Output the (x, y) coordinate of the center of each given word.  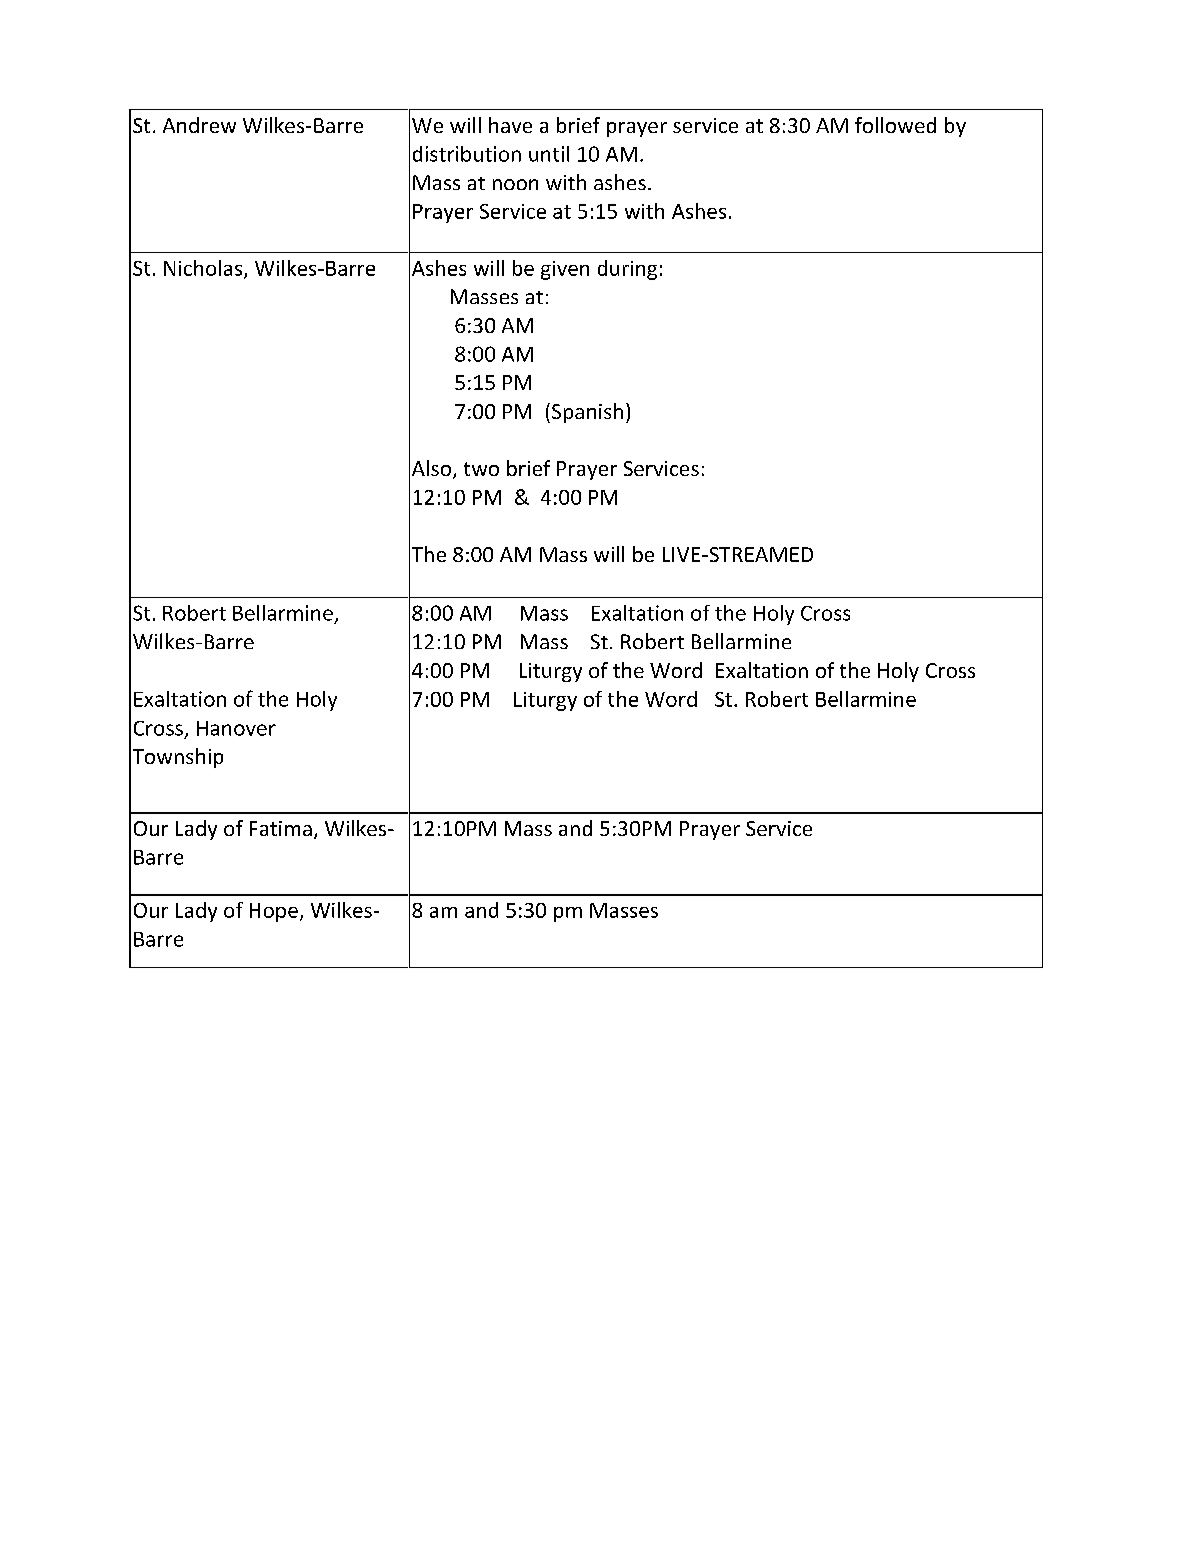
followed (895, 125)
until (549, 154)
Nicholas (204, 269)
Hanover (236, 728)
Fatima (281, 828)
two (481, 469)
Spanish (587, 413)
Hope (274, 912)
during (627, 270)
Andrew (199, 125)
